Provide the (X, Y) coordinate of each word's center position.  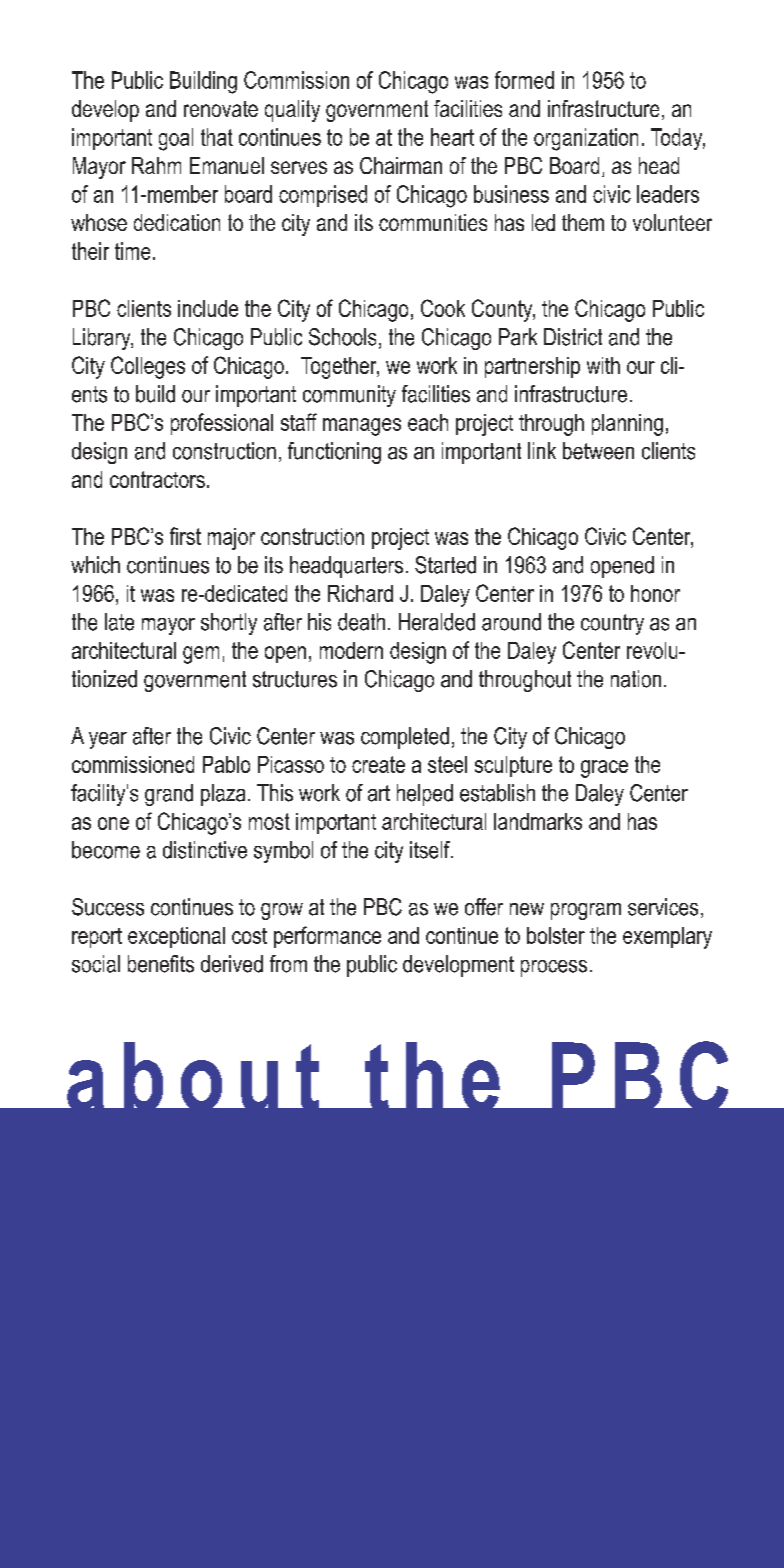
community (349, 396)
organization (586, 139)
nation (636, 679)
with (603, 365)
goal (176, 139)
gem (201, 655)
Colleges (148, 367)
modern (351, 650)
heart (452, 137)
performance (327, 937)
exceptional (176, 937)
